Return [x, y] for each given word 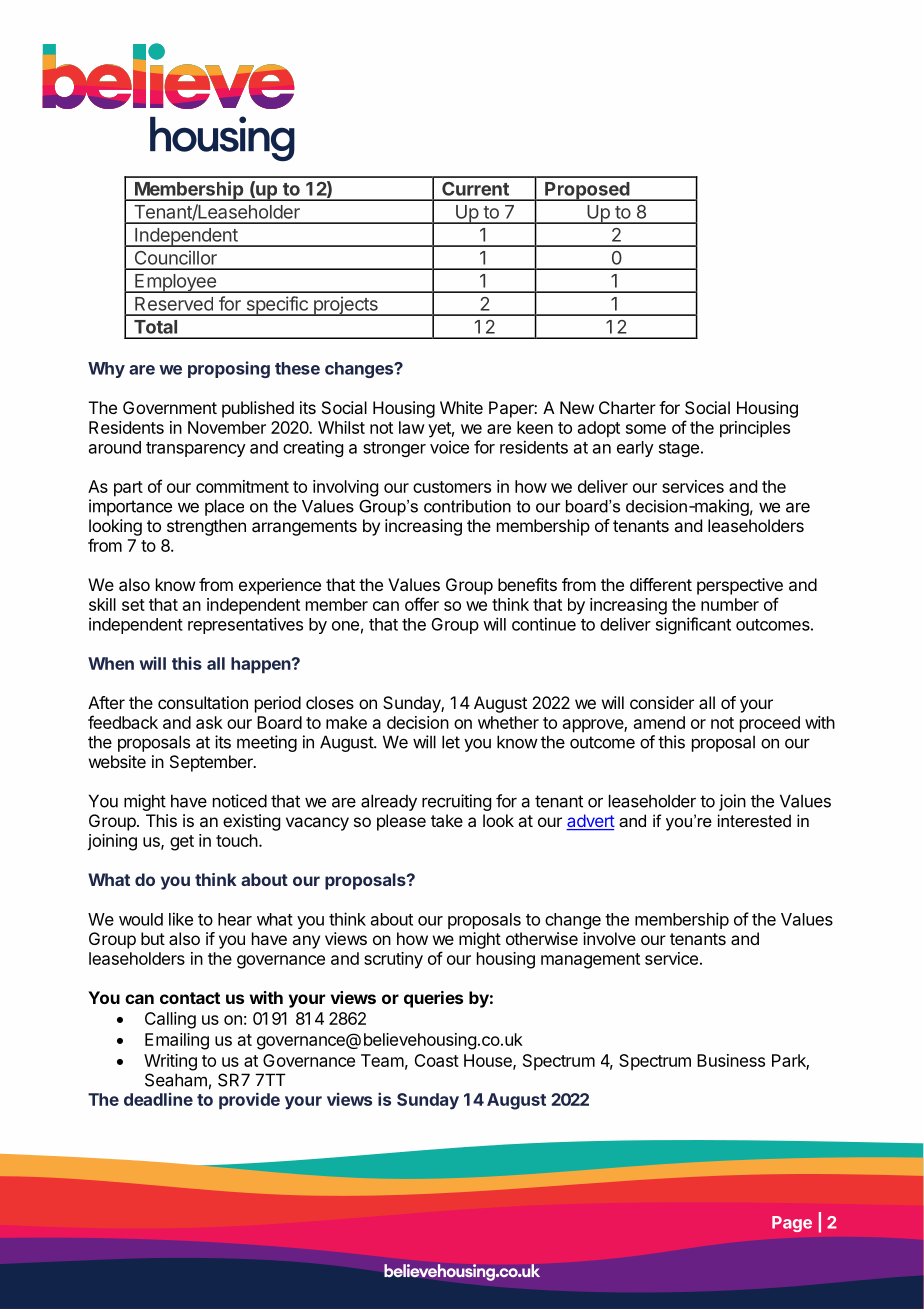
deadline [158, 1099]
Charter [627, 407]
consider [662, 702]
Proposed [587, 191]
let [451, 742]
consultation [203, 702]
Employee [175, 283]
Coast [436, 1060]
